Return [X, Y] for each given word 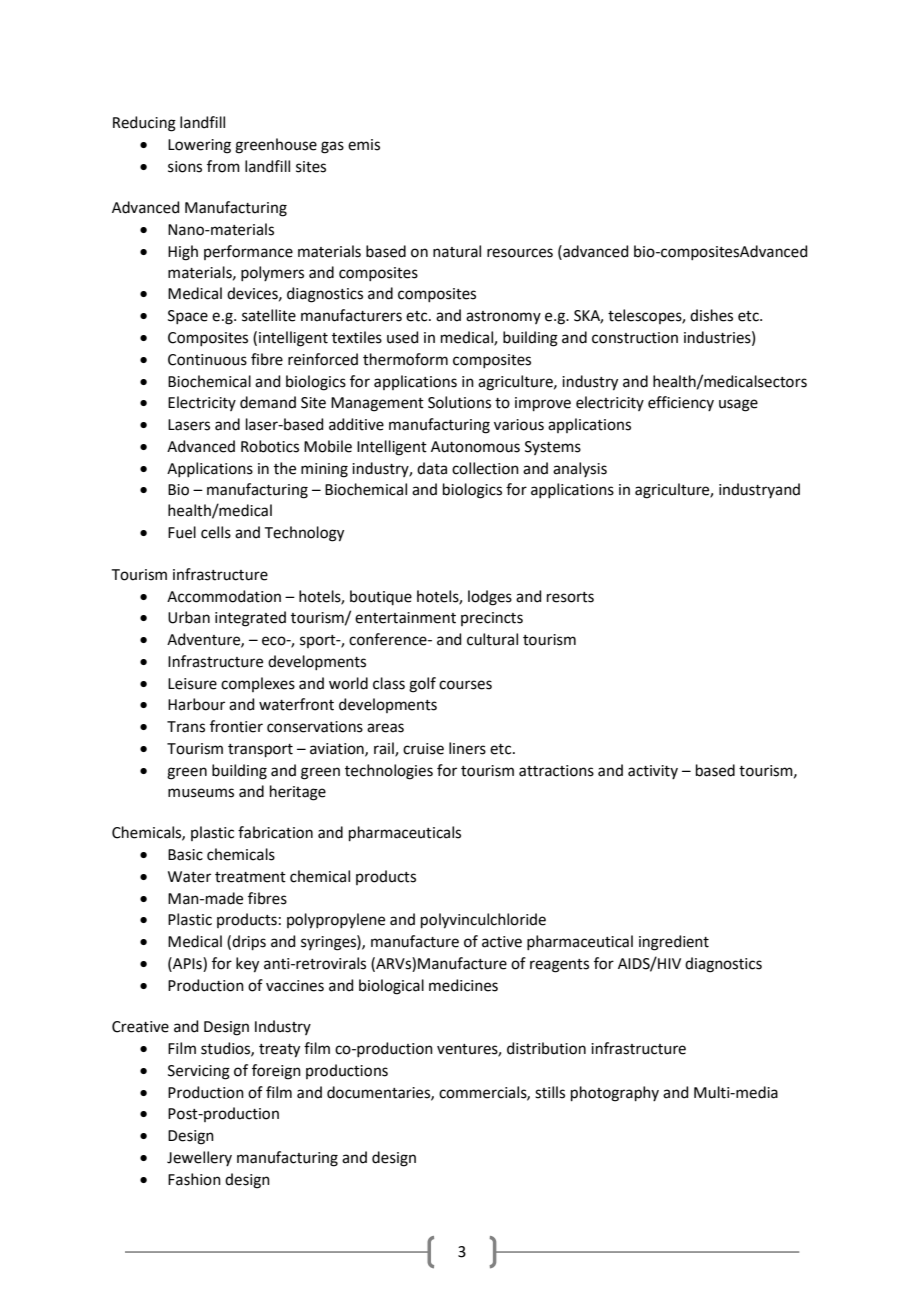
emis [364, 145]
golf [422, 685]
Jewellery [199, 1158]
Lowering [199, 146]
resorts [570, 597]
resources [520, 253]
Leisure [192, 684]
